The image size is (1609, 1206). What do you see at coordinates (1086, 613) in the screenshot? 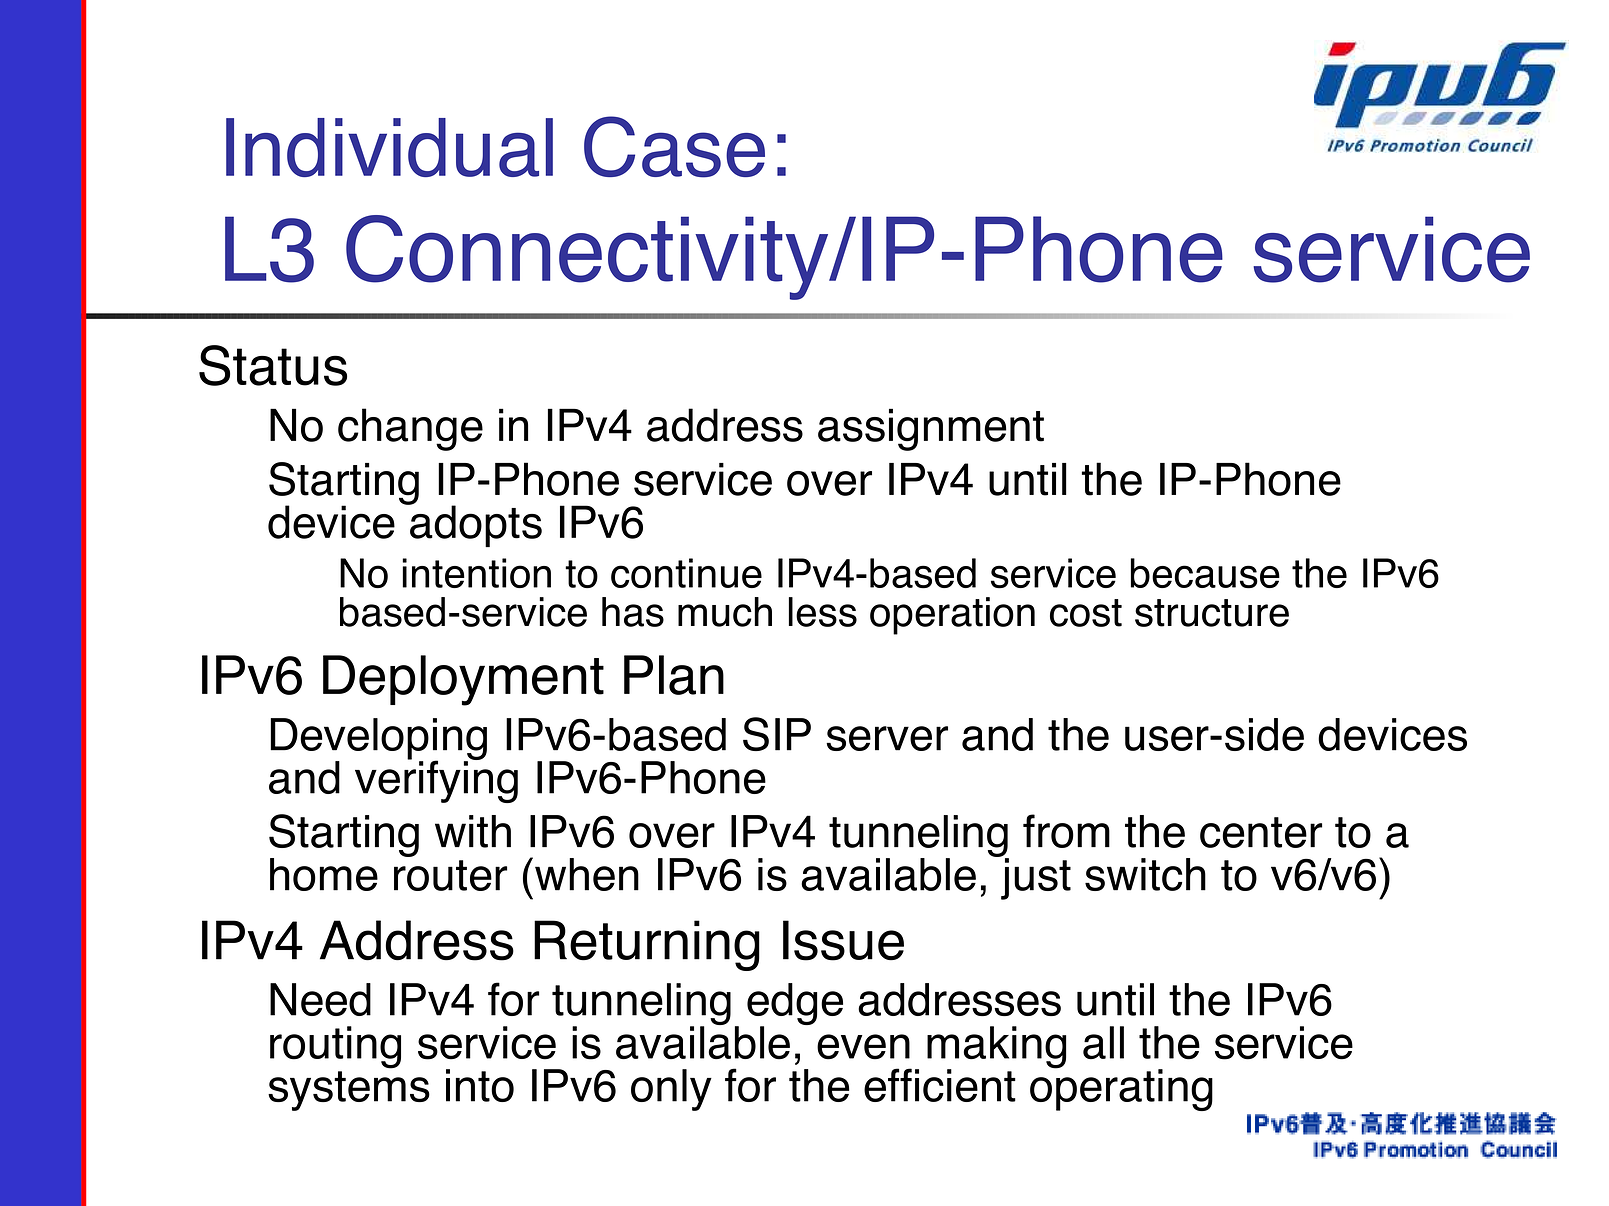
I see `cost` at bounding box center [1086, 613].
